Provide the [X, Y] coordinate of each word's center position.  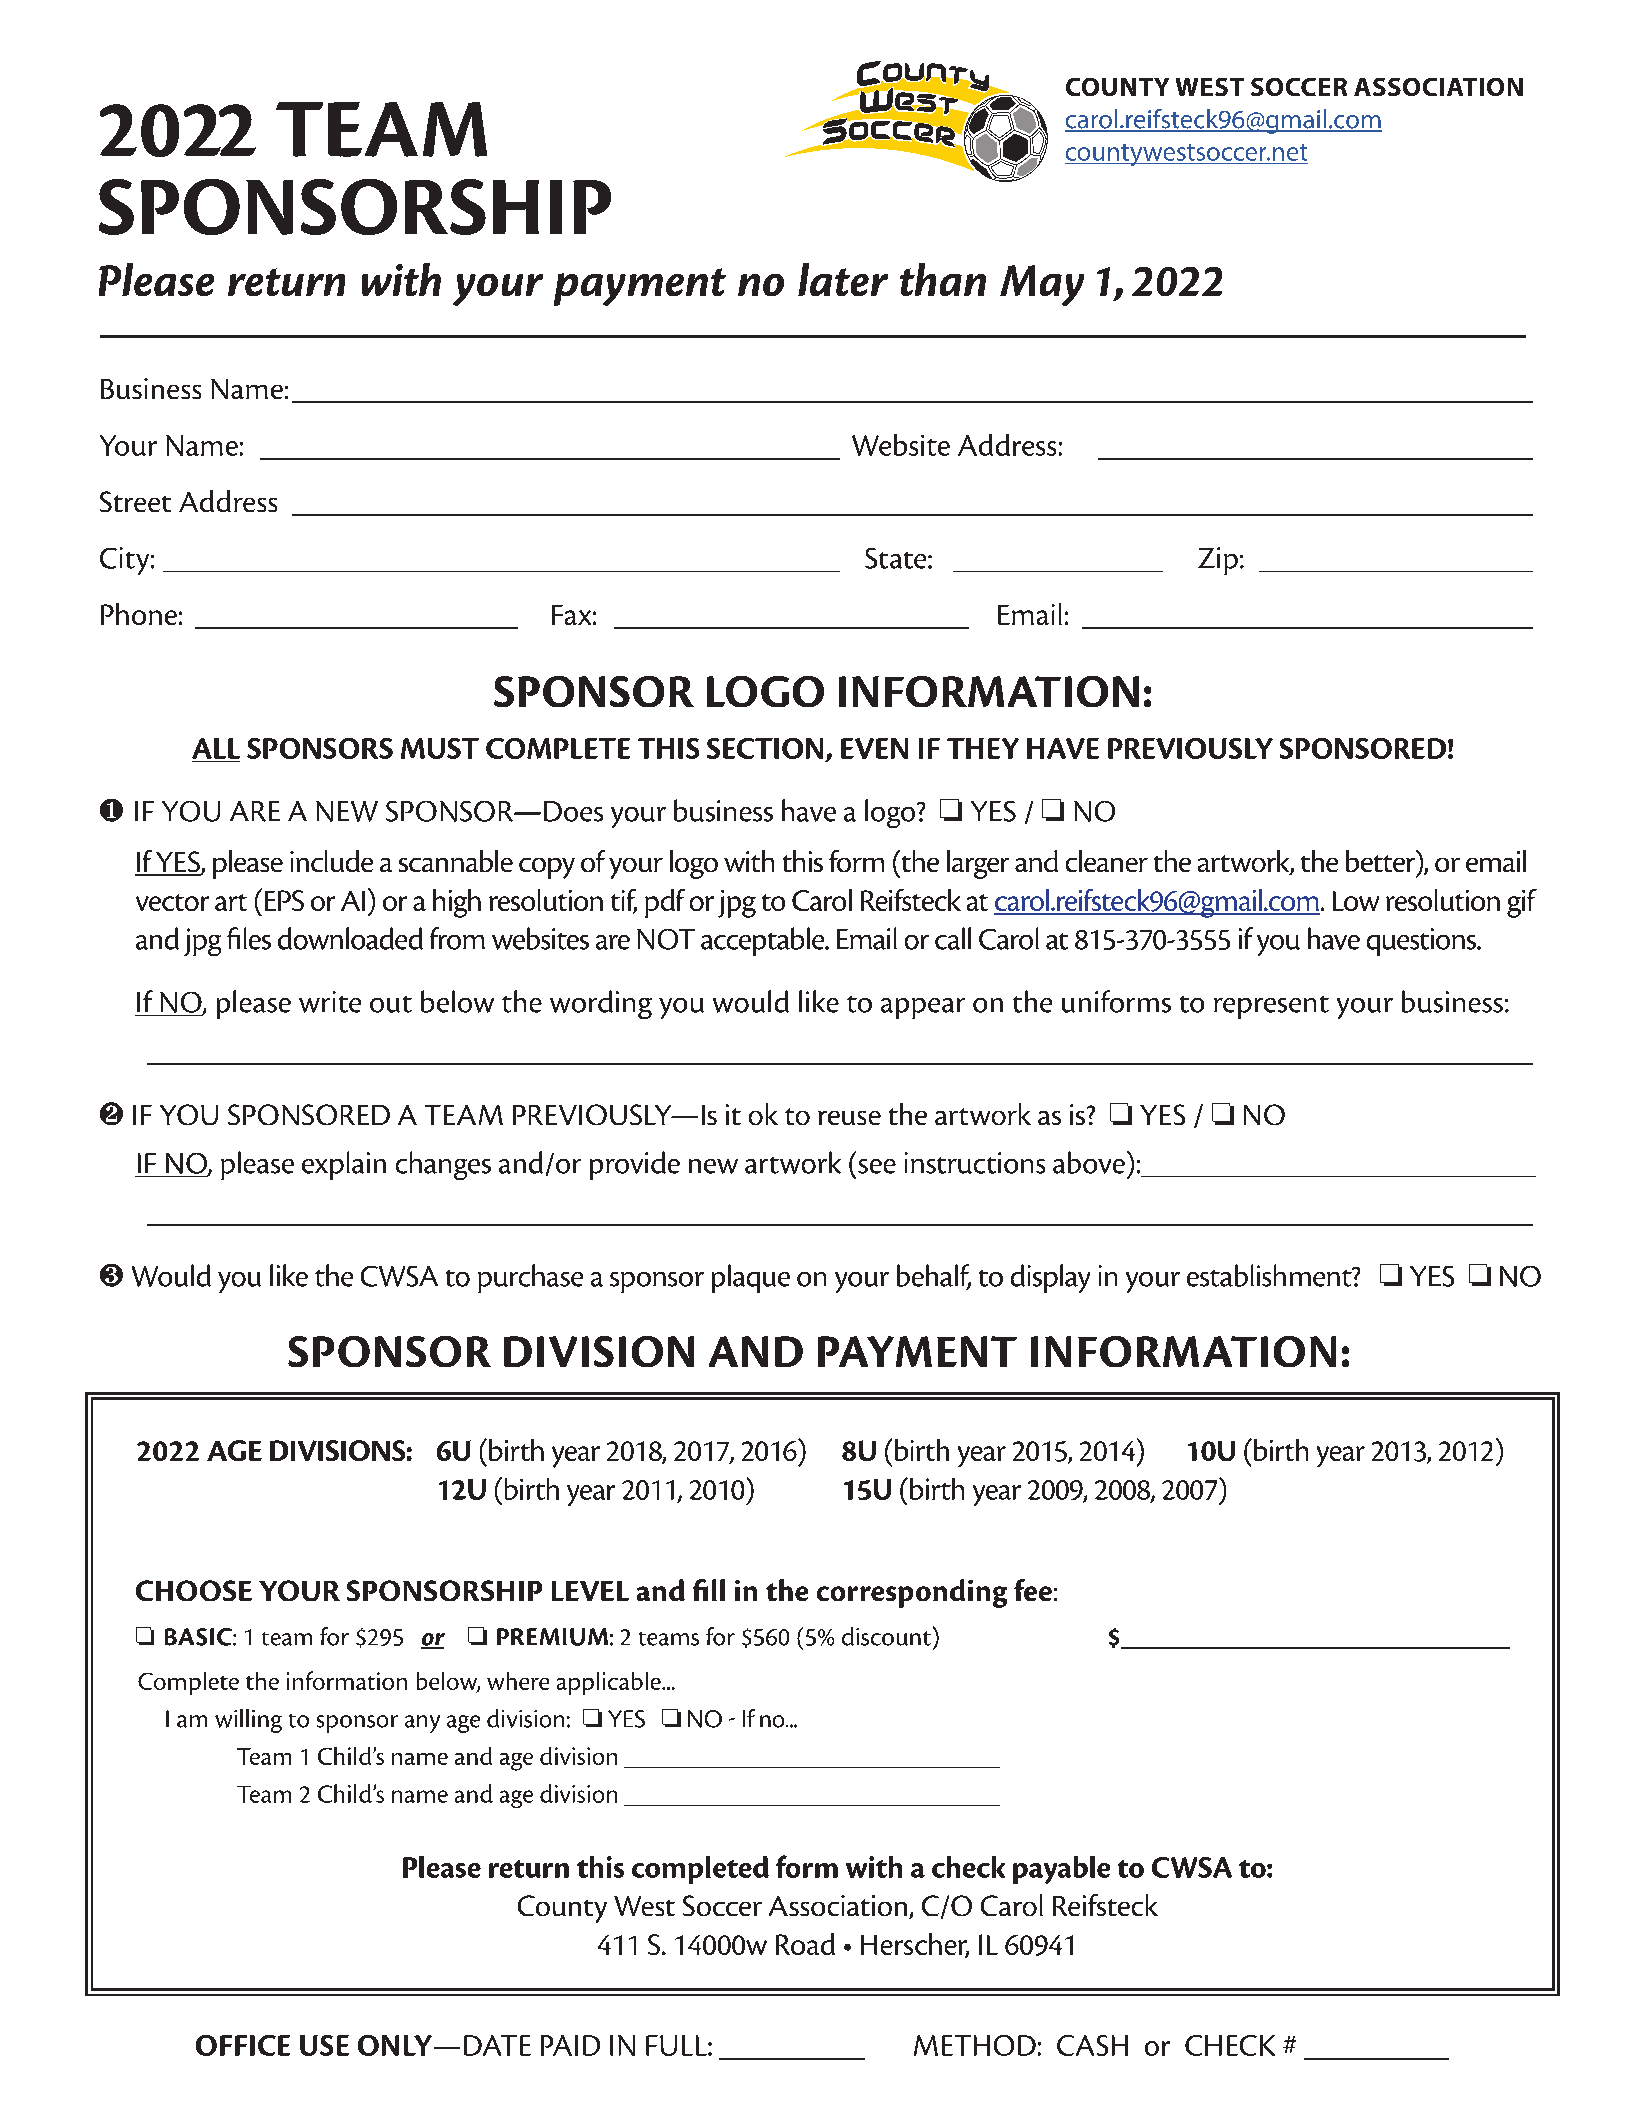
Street [135, 501]
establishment [1270, 1275]
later [843, 279]
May [1042, 285]
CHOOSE [194, 1590]
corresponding [912, 1593]
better [1382, 862]
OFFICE [243, 2045]
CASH [1092, 2045]
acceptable [764, 941]
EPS [284, 900]
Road [805, 1944]
